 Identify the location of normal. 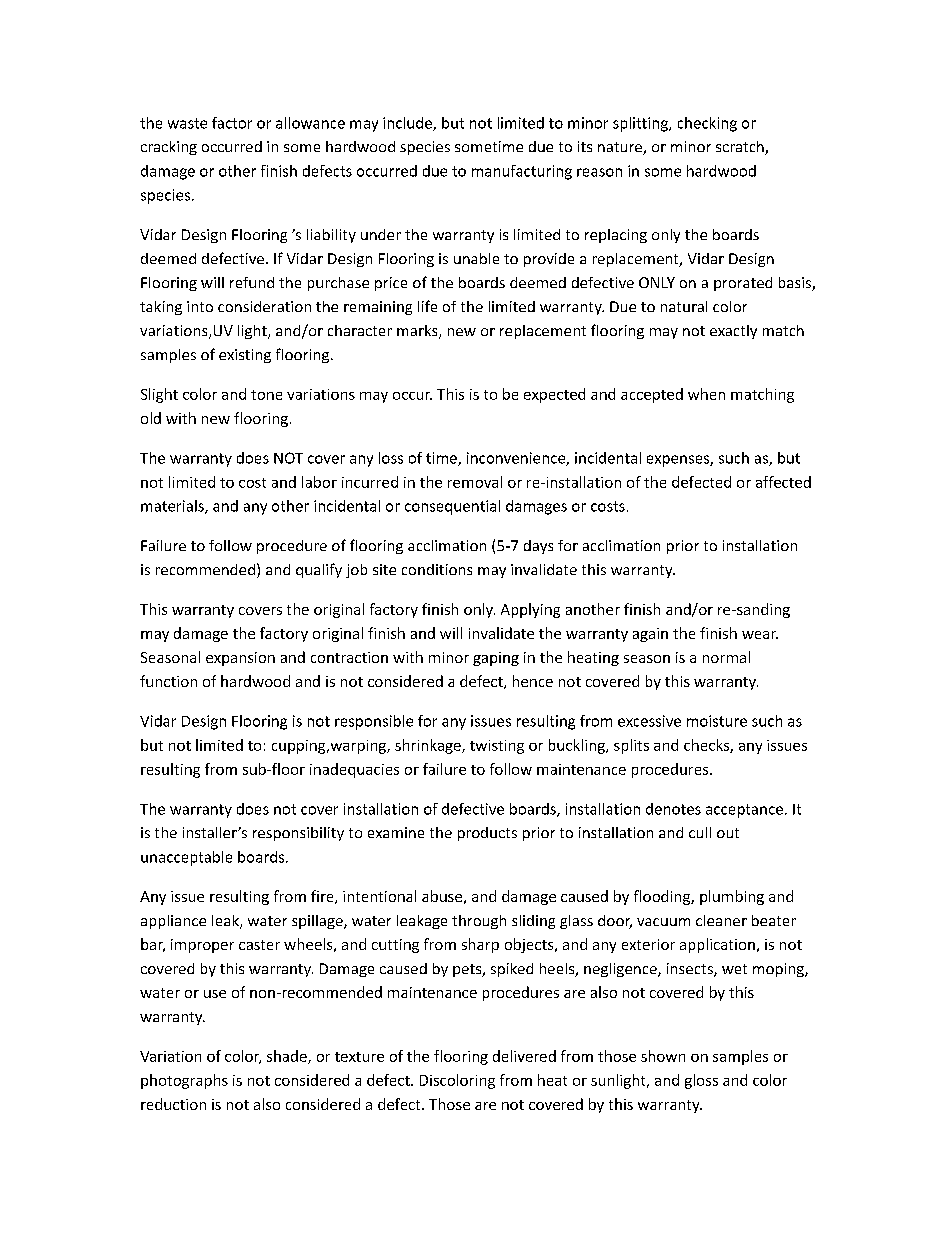
(726, 657).
